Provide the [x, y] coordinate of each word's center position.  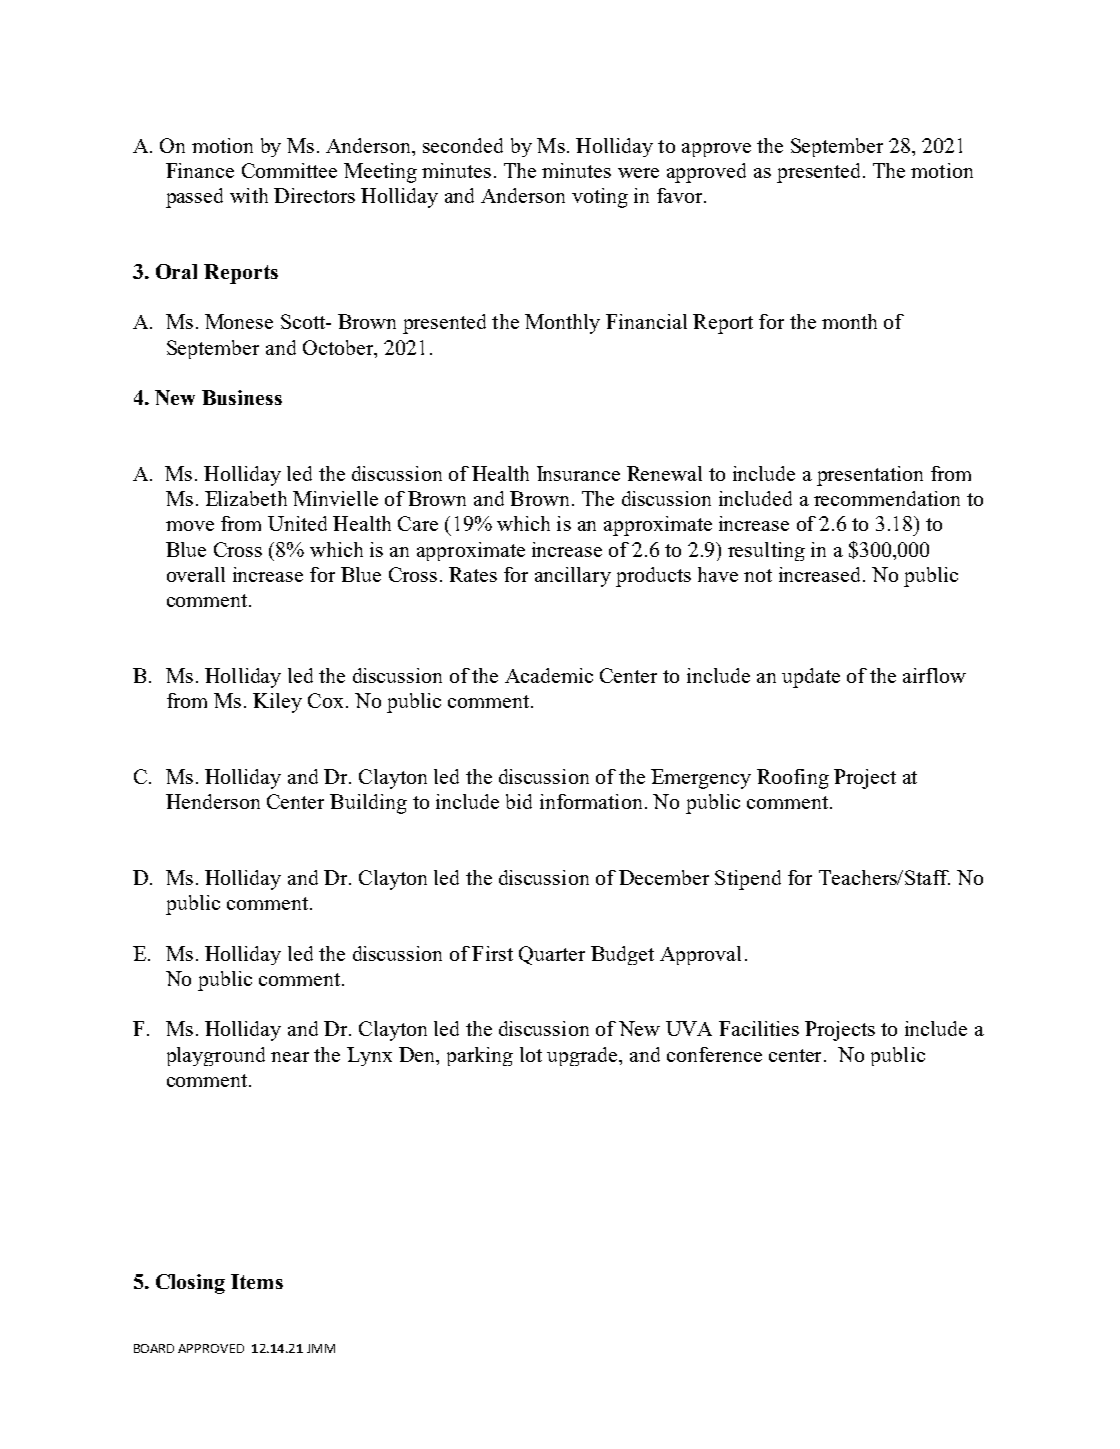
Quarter [552, 955]
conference [714, 1054]
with [249, 195]
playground [216, 1056]
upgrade [583, 1056]
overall [196, 574]
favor [681, 195]
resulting [766, 551]
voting [600, 198]
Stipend [748, 880]
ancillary [573, 577]
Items [257, 1281]
